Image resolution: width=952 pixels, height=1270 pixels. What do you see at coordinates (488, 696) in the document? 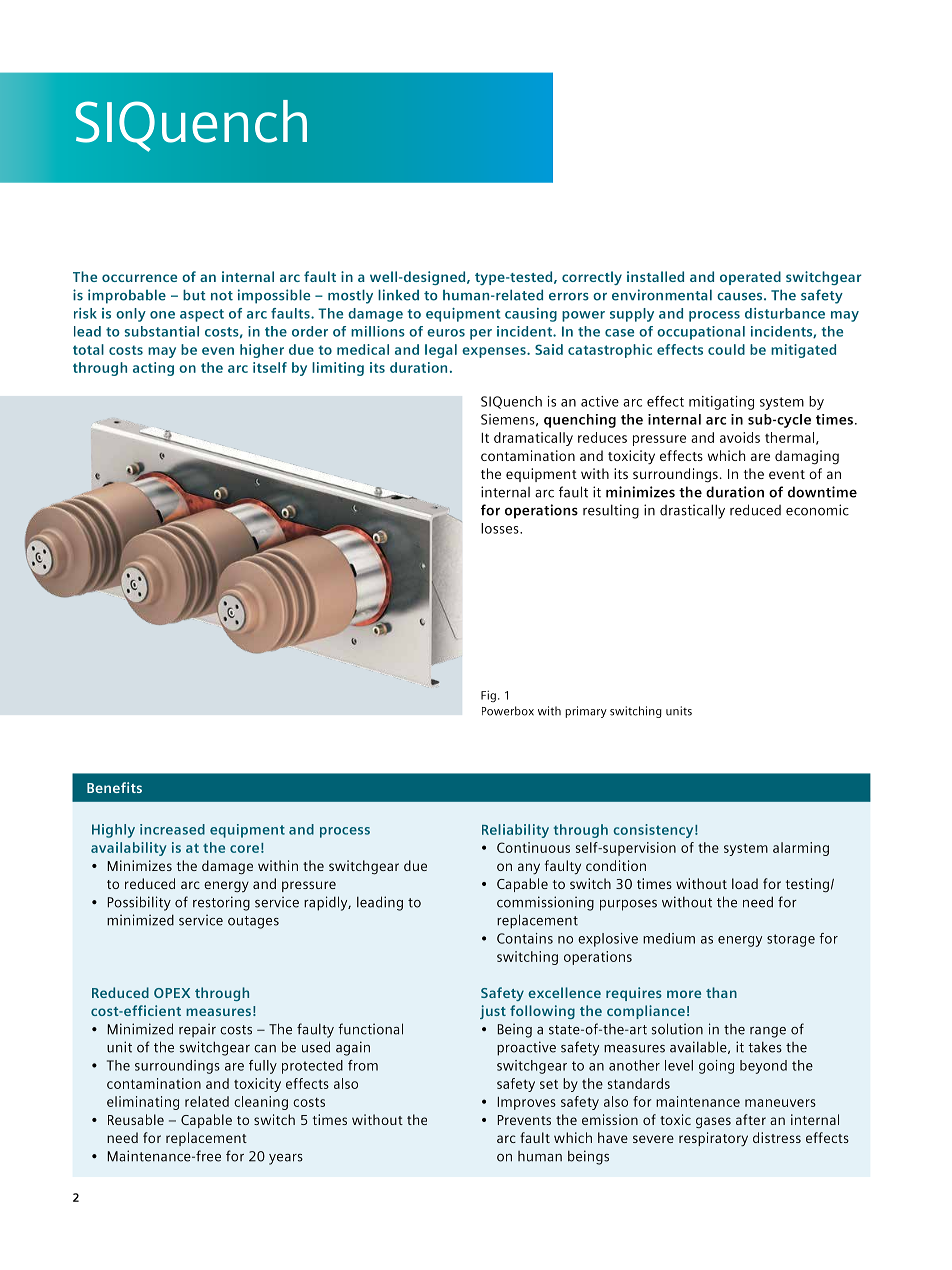
I see `Fig` at bounding box center [488, 696].
